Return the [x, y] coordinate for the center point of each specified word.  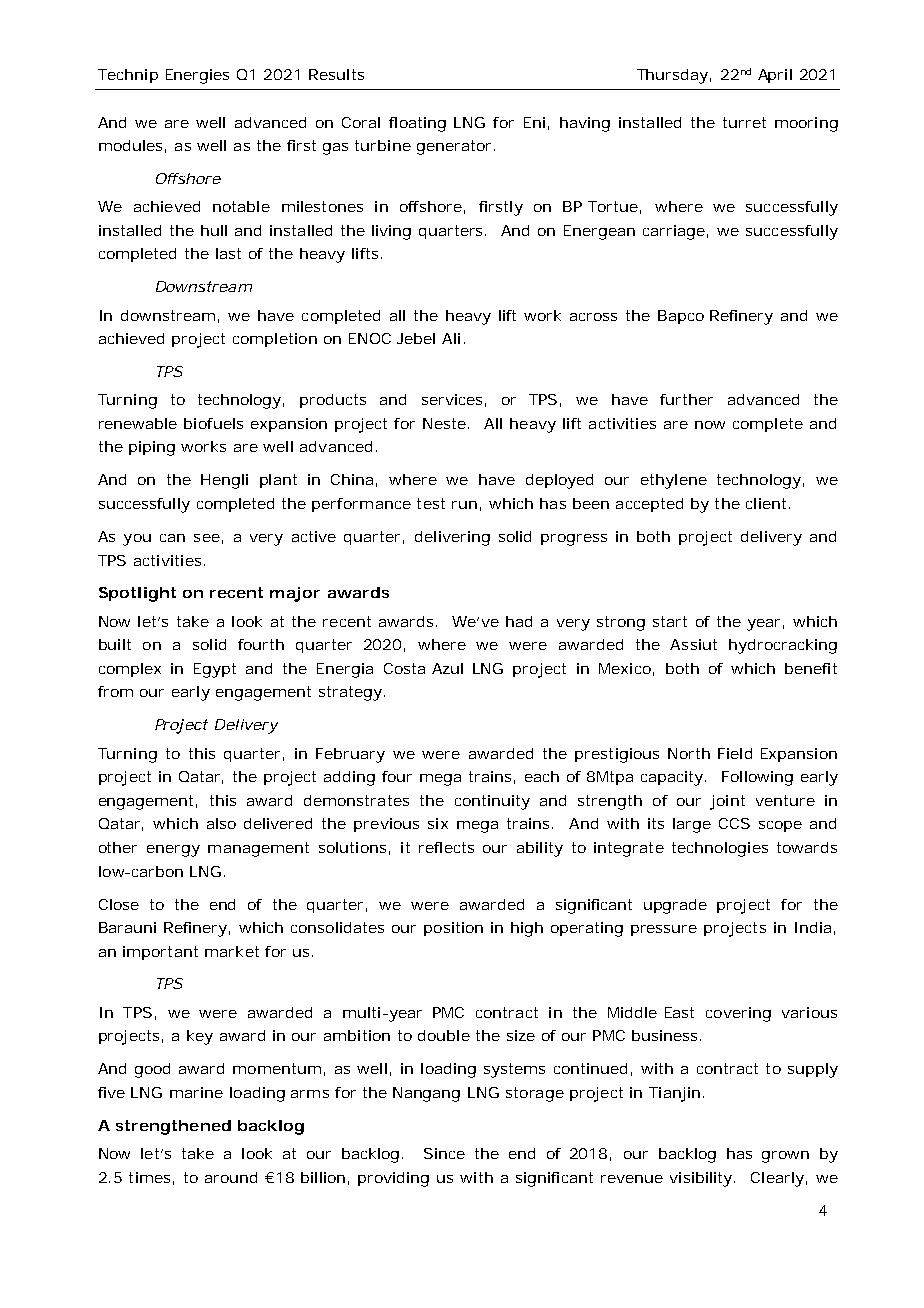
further [686, 399]
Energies [197, 76]
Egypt [215, 670]
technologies [720, 849]
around [231, 1177]
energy [173, 851]
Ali [451, 338]
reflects [446, 847]
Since [444, 1153]
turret [744, 122]
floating [417, 124]
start [670, 621]
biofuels [213, 423]
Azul [447, 668]
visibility [701, 1179]
